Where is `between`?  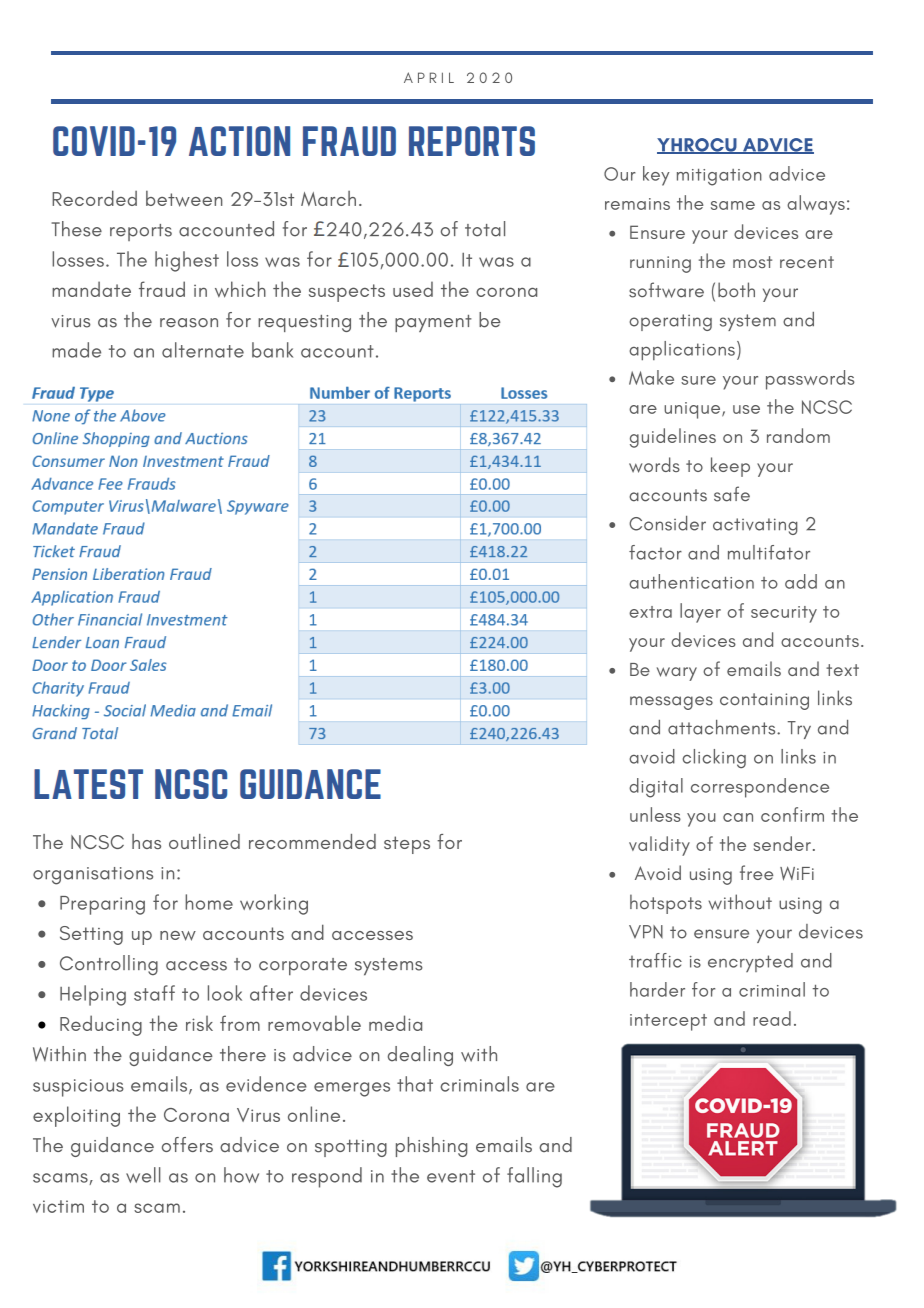
between is located at coordinates (184, 199).
